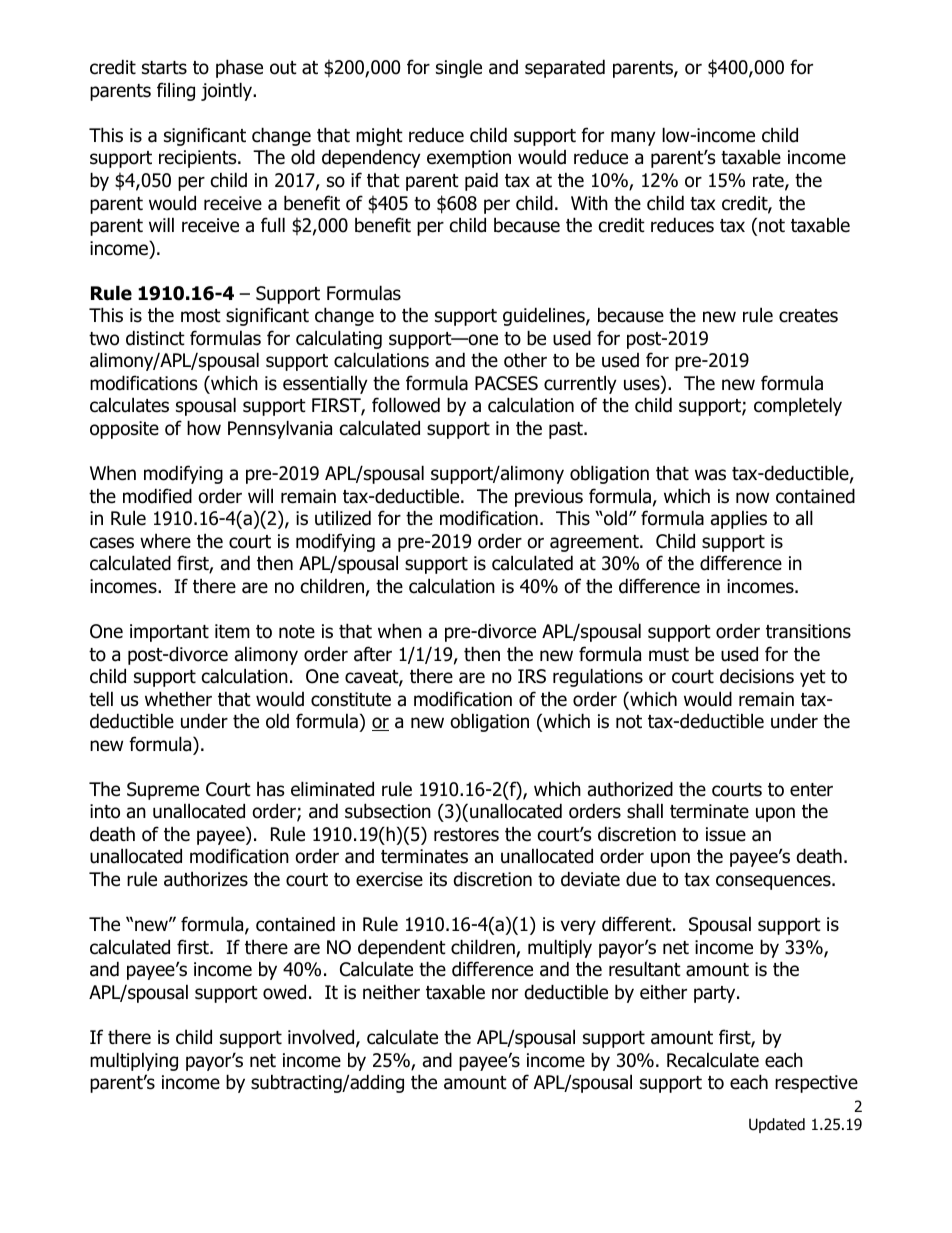 This screenshot has width=952, height=1233. What do you see at coordinates (206, 879) in the screenshot?
I see `authorizes` at bounding box center [206, 879].
